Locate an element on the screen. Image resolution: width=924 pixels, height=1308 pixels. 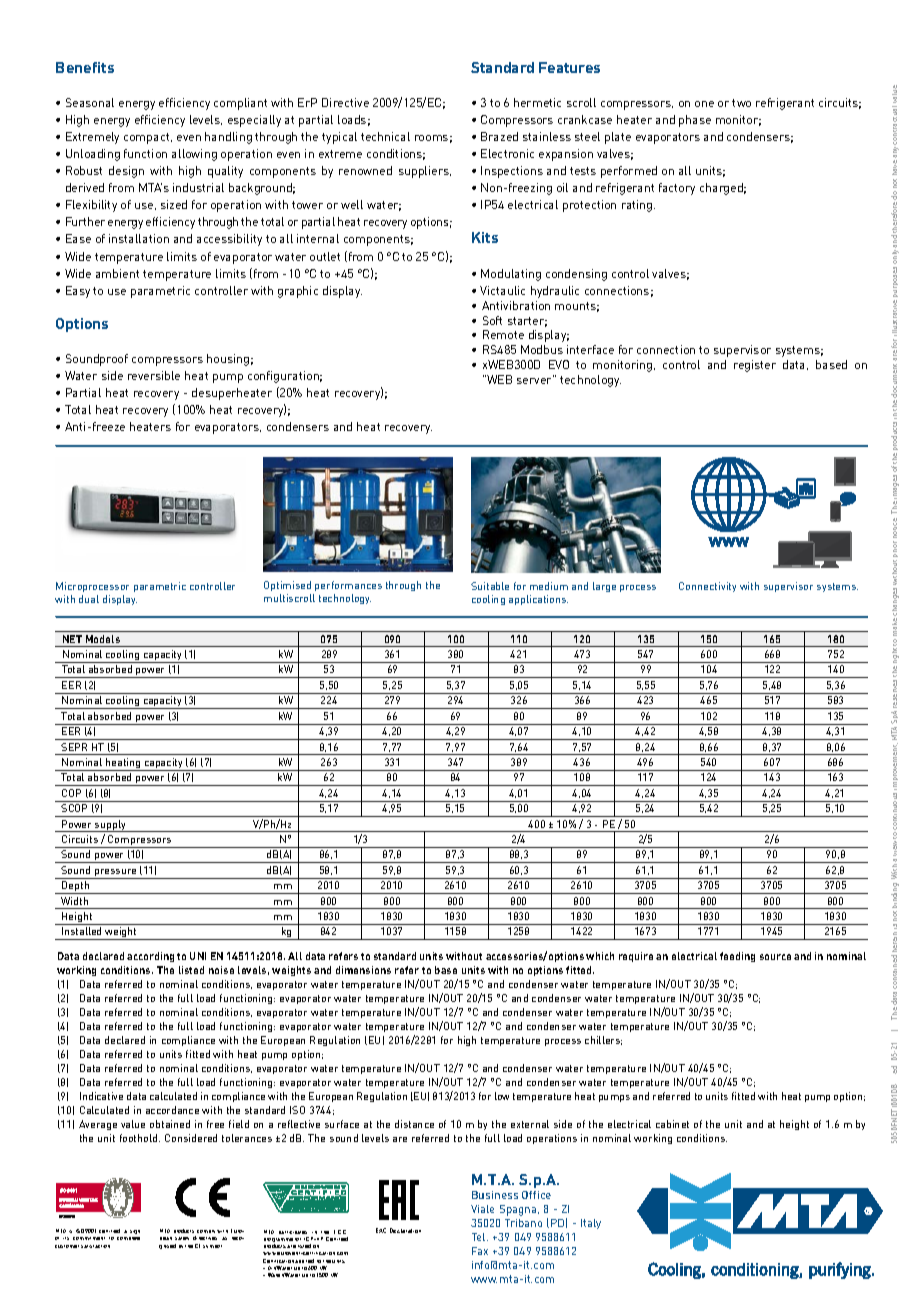
Remote is located at coordinates (503, 334).
